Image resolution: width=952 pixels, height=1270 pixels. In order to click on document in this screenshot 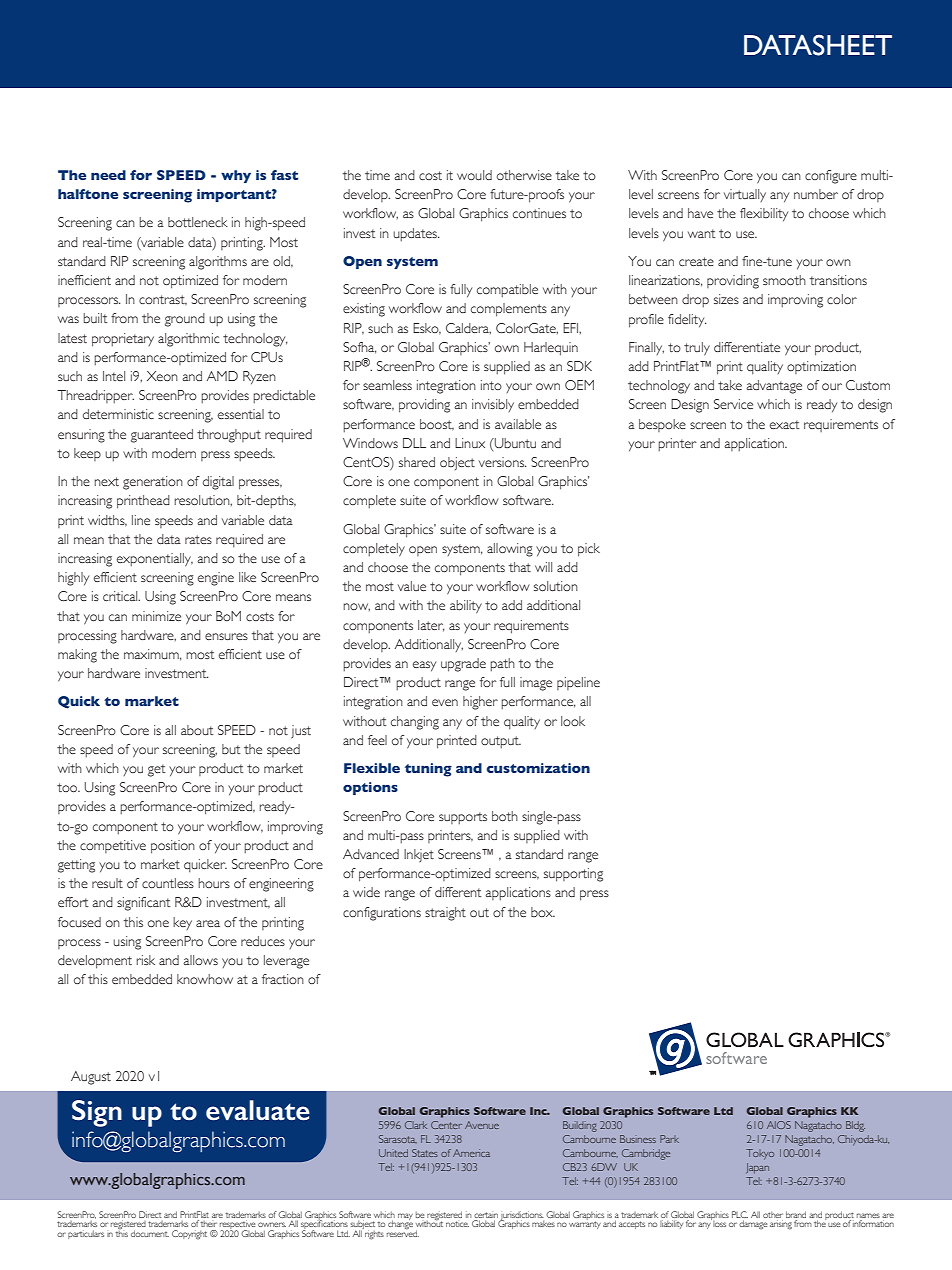, I will do `click(150, 1233)`.
